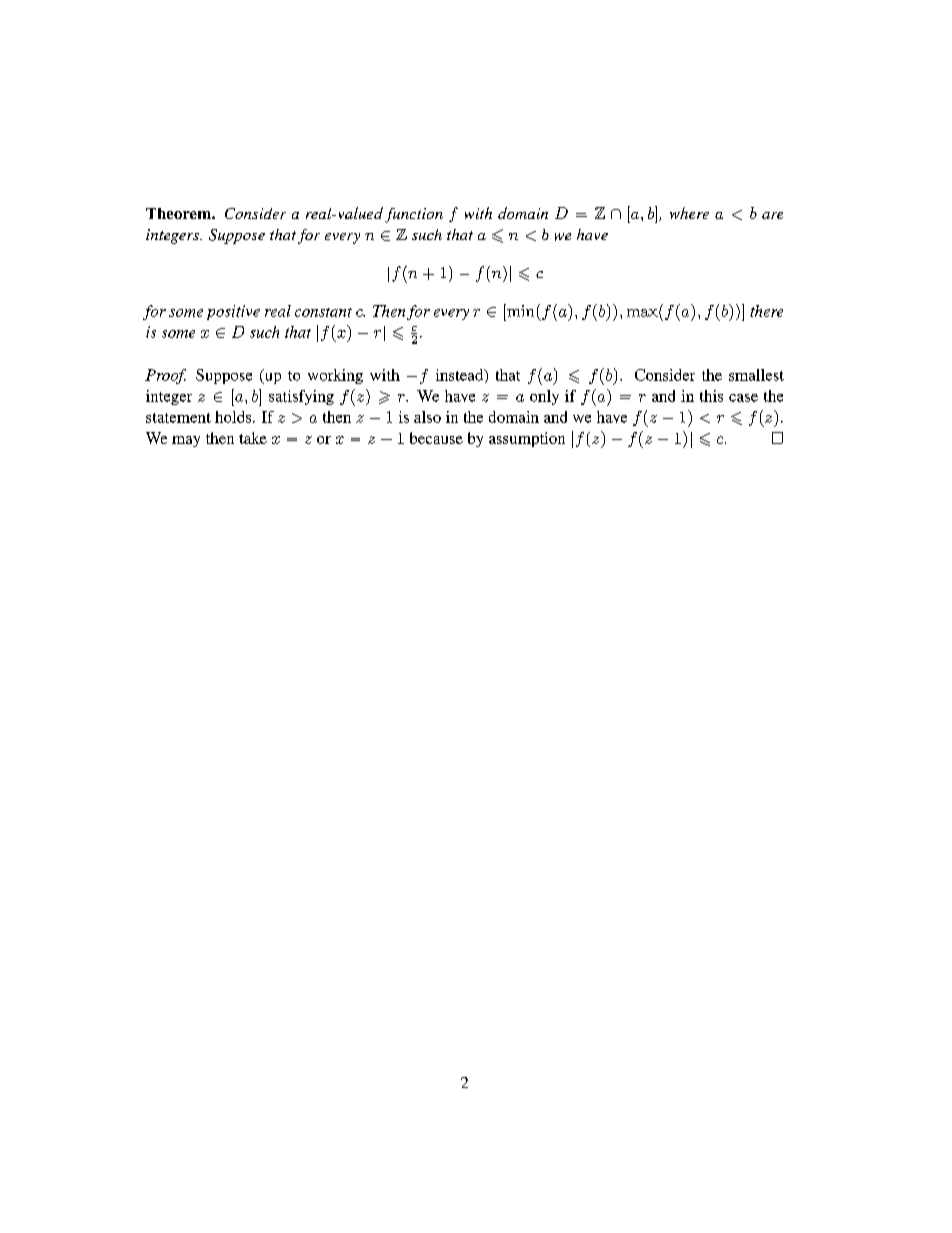 This screenshot has height=1233, width=952. Describe the element at coordinates (461, 376) in the screenshot. I see `instead` at that location.
